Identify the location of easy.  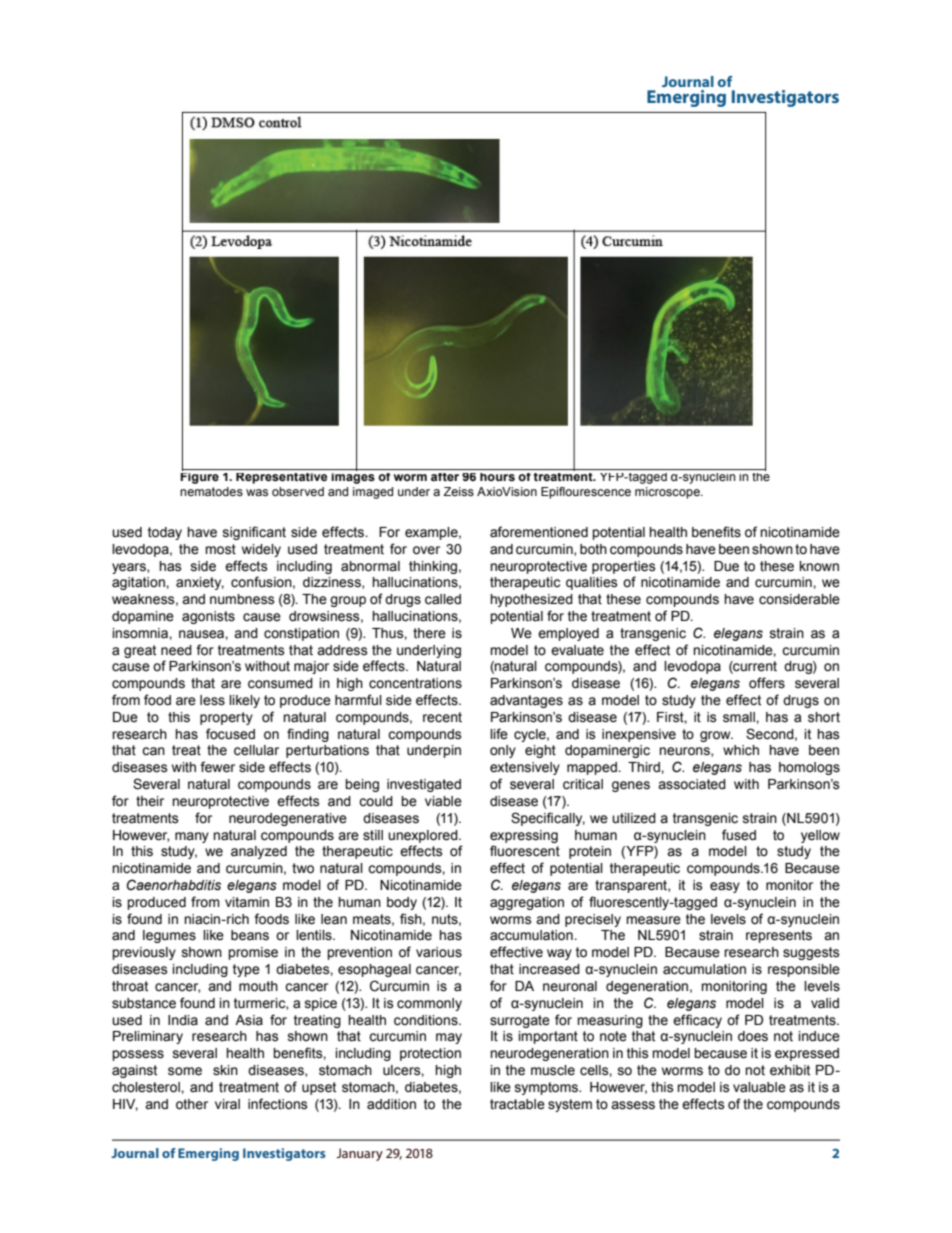
(725, 887).
